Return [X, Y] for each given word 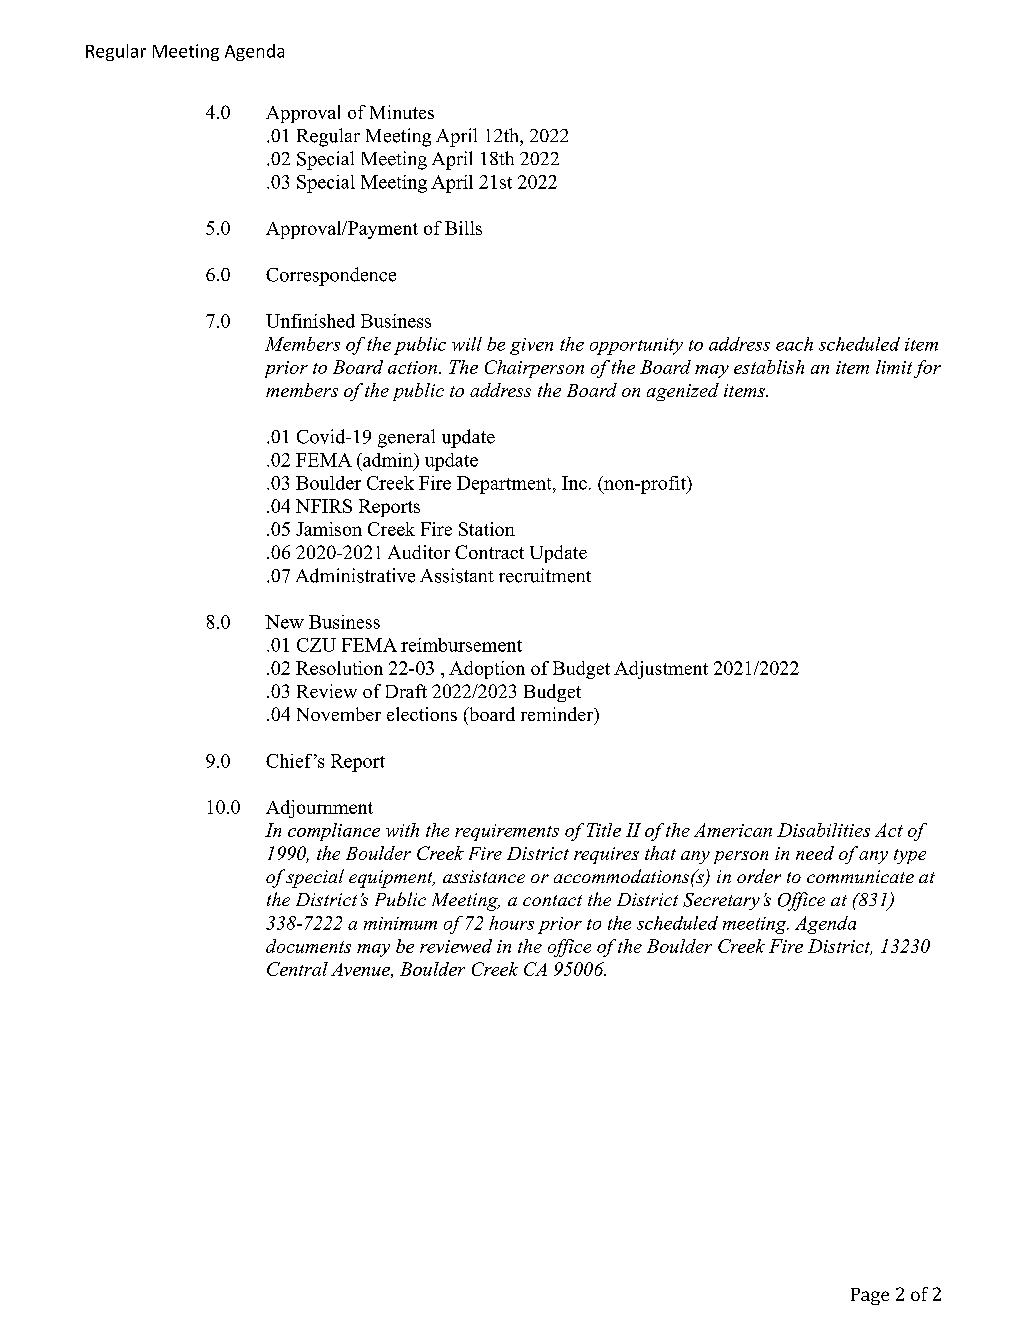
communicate [860, 876]
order [759, 876]
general [406, 438]
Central [297, 969]
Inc [574, 483]
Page [870, 1296]
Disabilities [823, 830]
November [339, 714]
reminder [558, 714]
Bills [463, 228]
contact [552, 900]
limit [894, 367]
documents [308, 946]
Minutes [402, 112]
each [794, 344]
